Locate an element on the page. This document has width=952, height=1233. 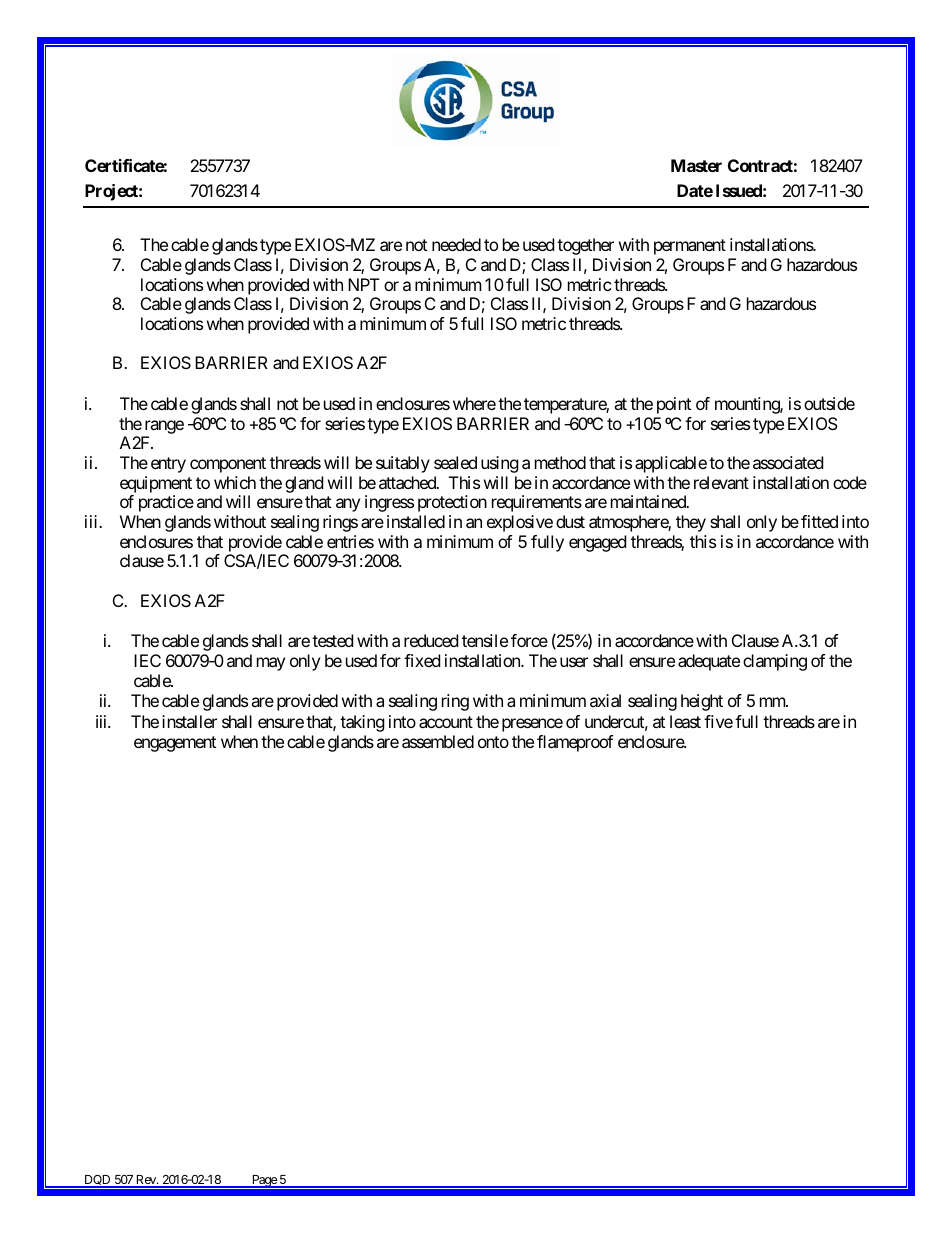
needed is located at coordinates (456, 244).
